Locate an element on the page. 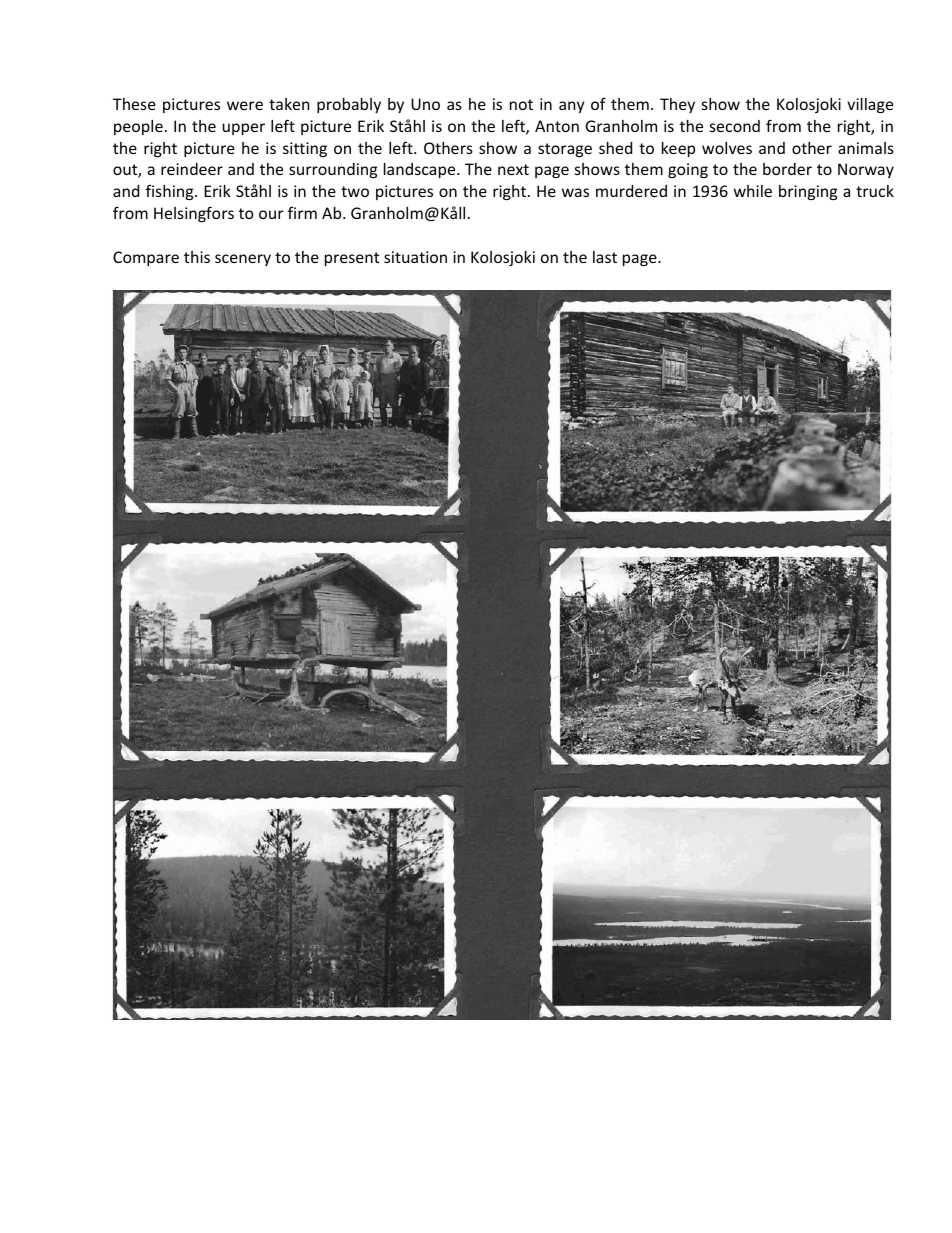 The image size is (952, 1233). this is located at coordinates (197, 257).
